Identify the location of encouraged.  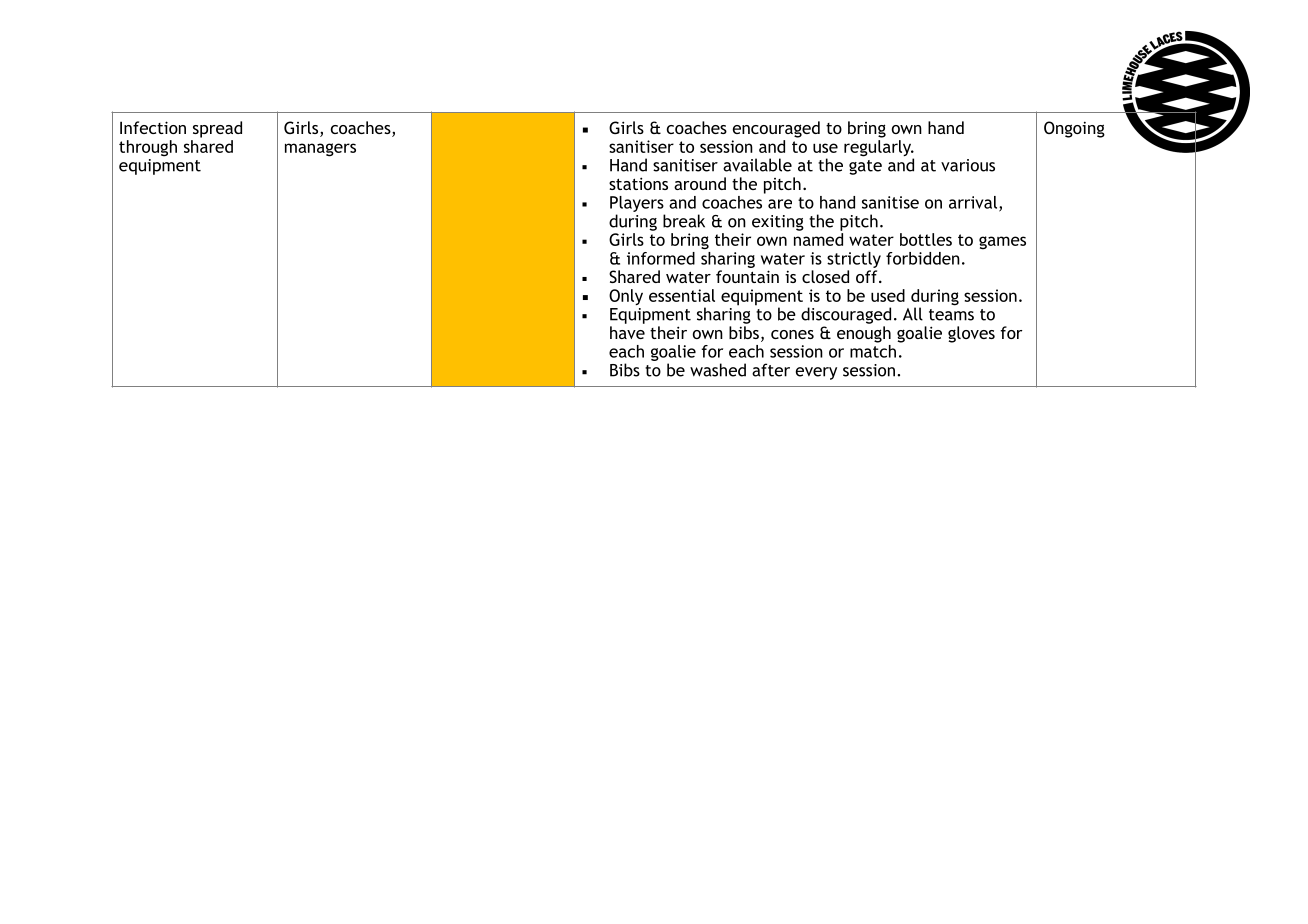
(776, 129).
